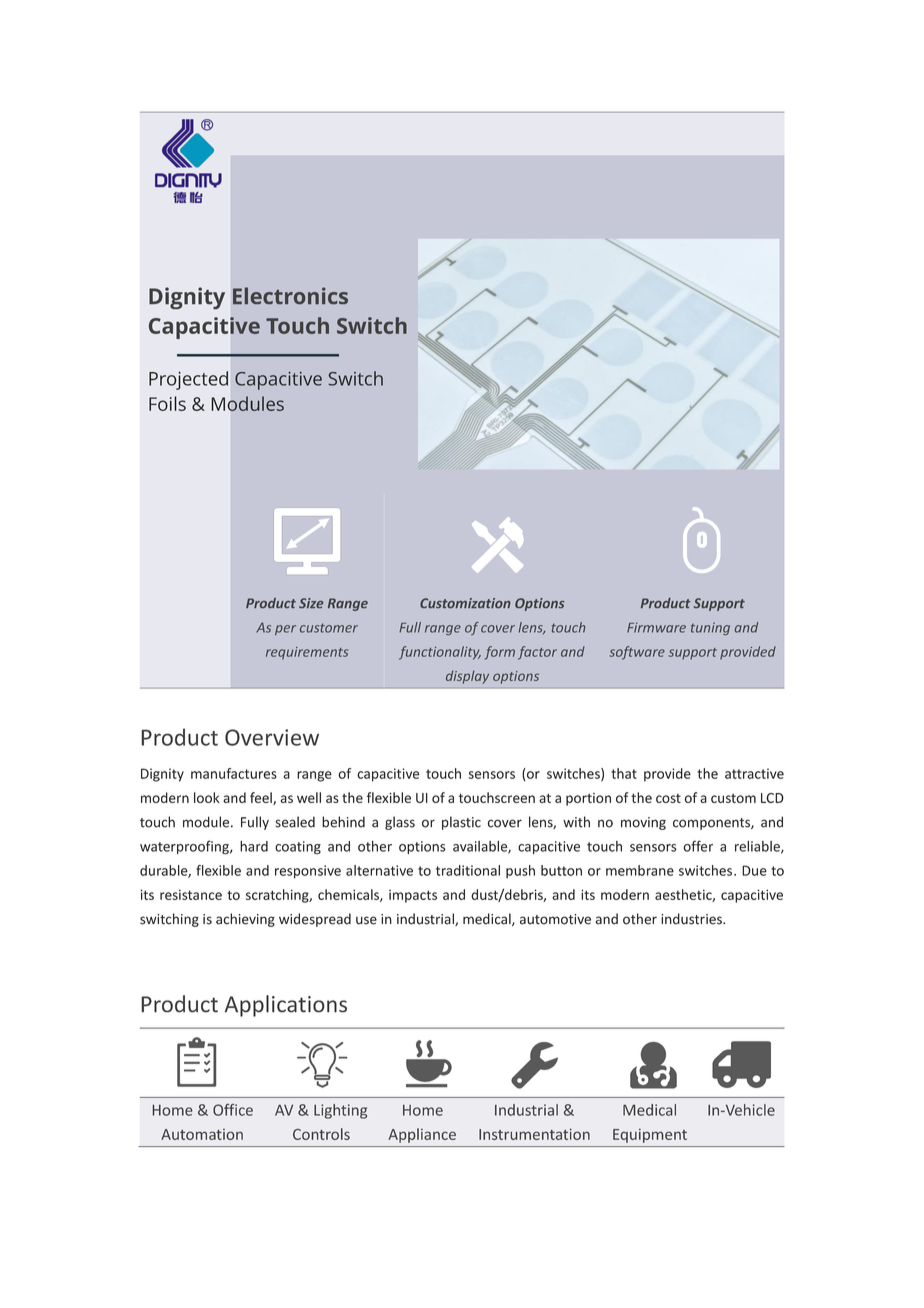  Describe the element at coordinates (290, 295) in the page. I see `Electronics` at that location.
